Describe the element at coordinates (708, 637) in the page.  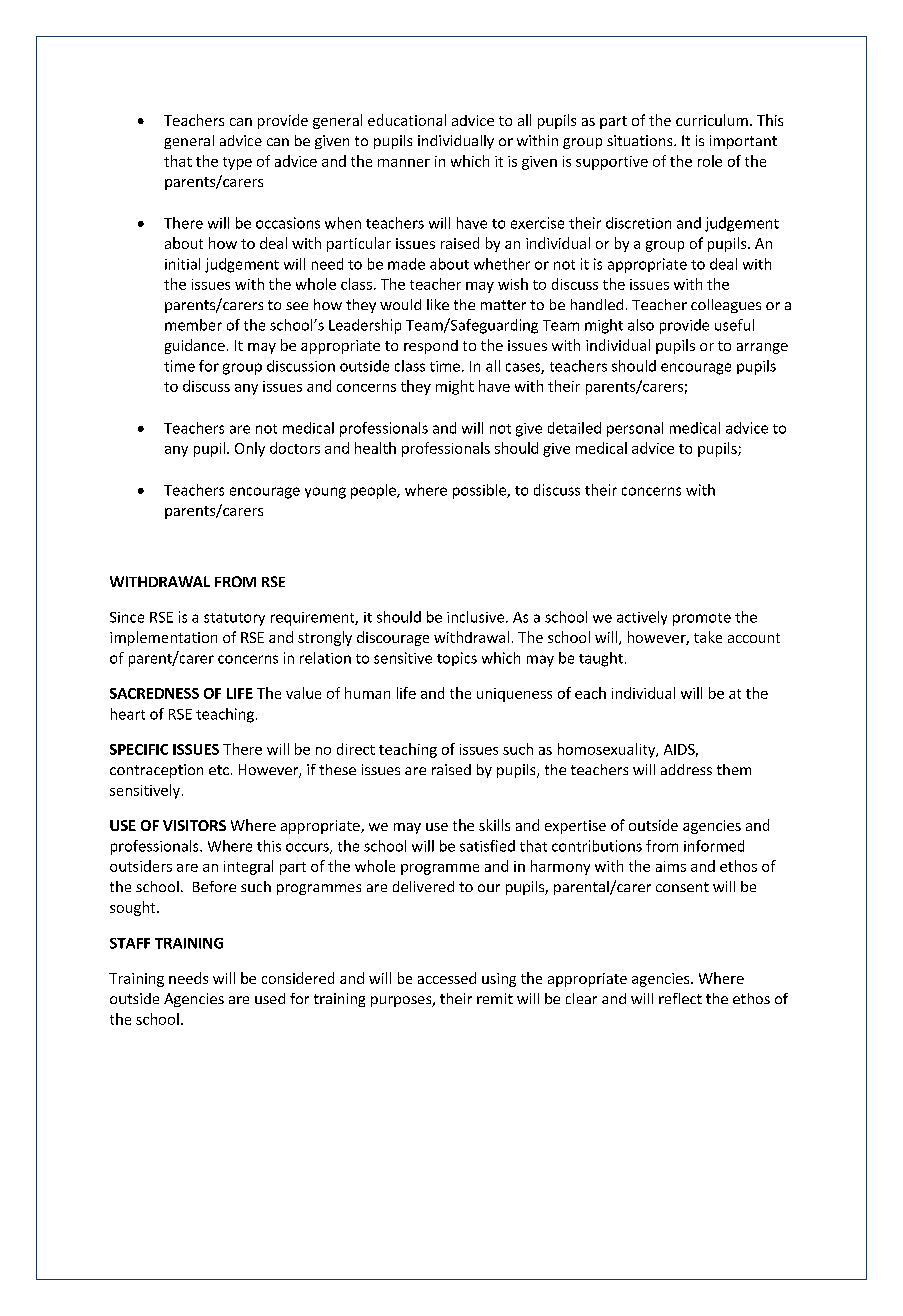
I see `take` at that location.
